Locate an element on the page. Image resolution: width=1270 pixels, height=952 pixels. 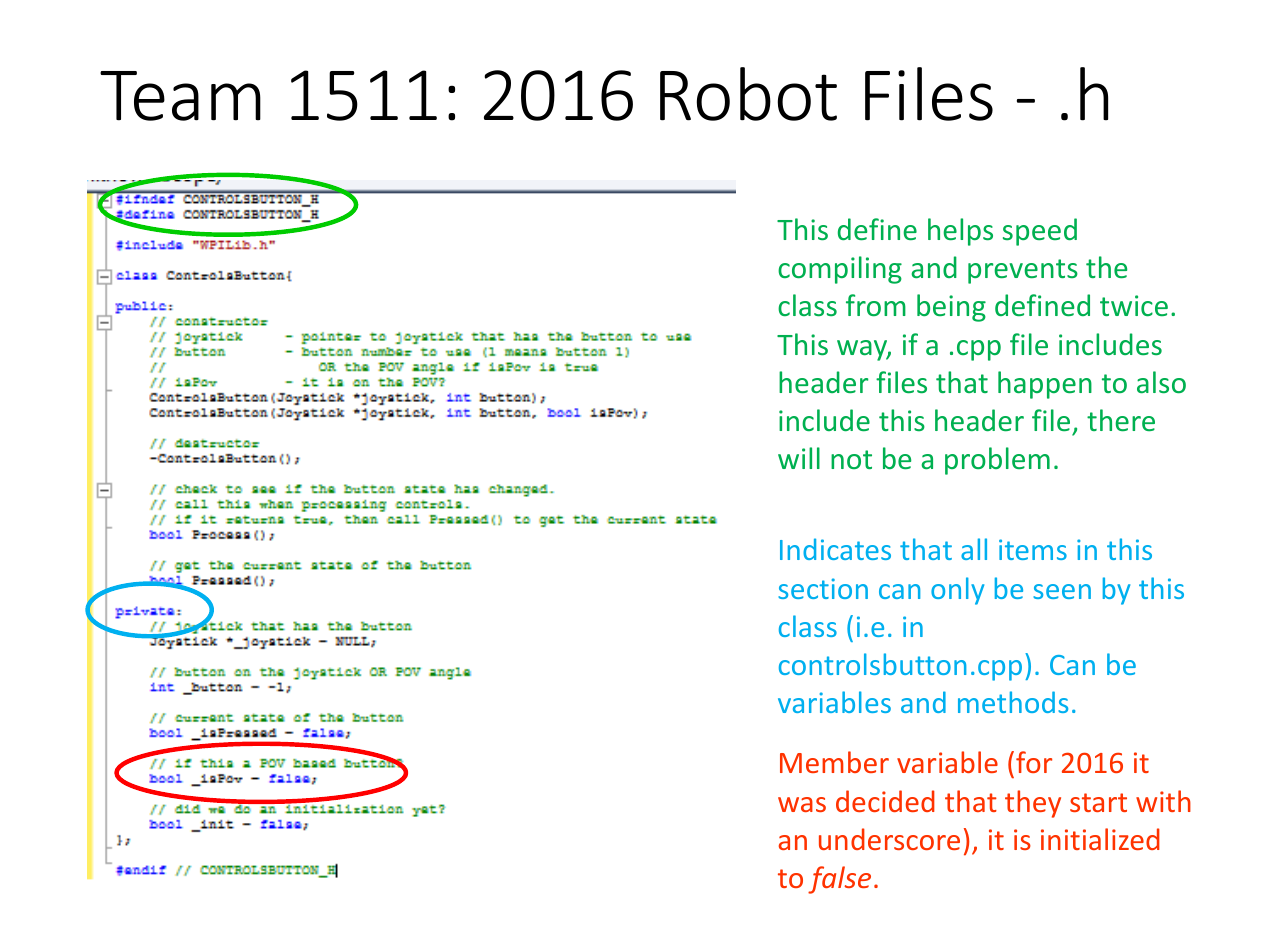
speed is located at coordinates (1040, 232).
